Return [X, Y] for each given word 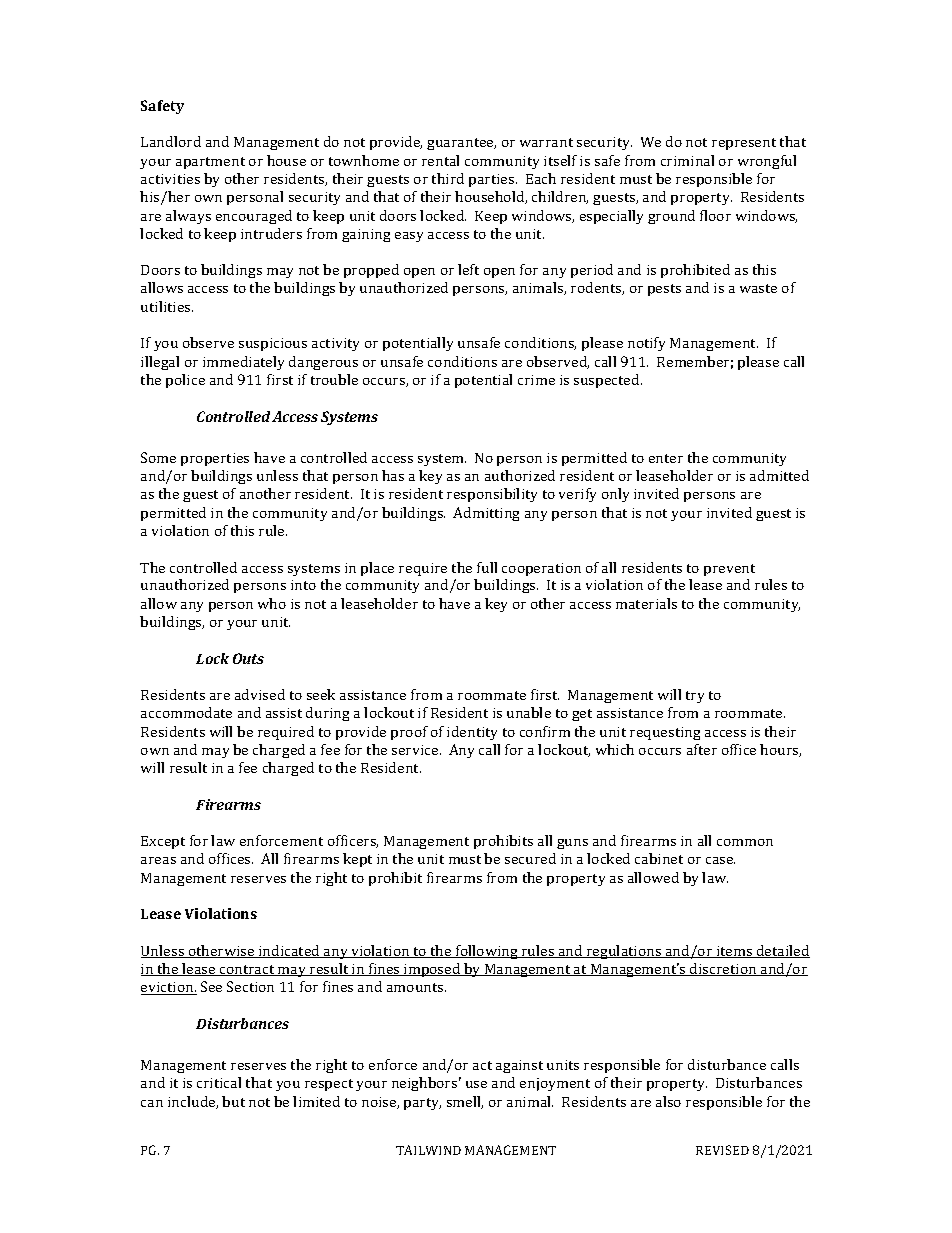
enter [666, 458]
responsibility [492, 495]
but [233, 1101]
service [416, 750]
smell [465, 1102]
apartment [210, 163]
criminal [687, 160]
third [448, 178]
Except [163, 842]
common [745, 842]
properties [215, 459]
